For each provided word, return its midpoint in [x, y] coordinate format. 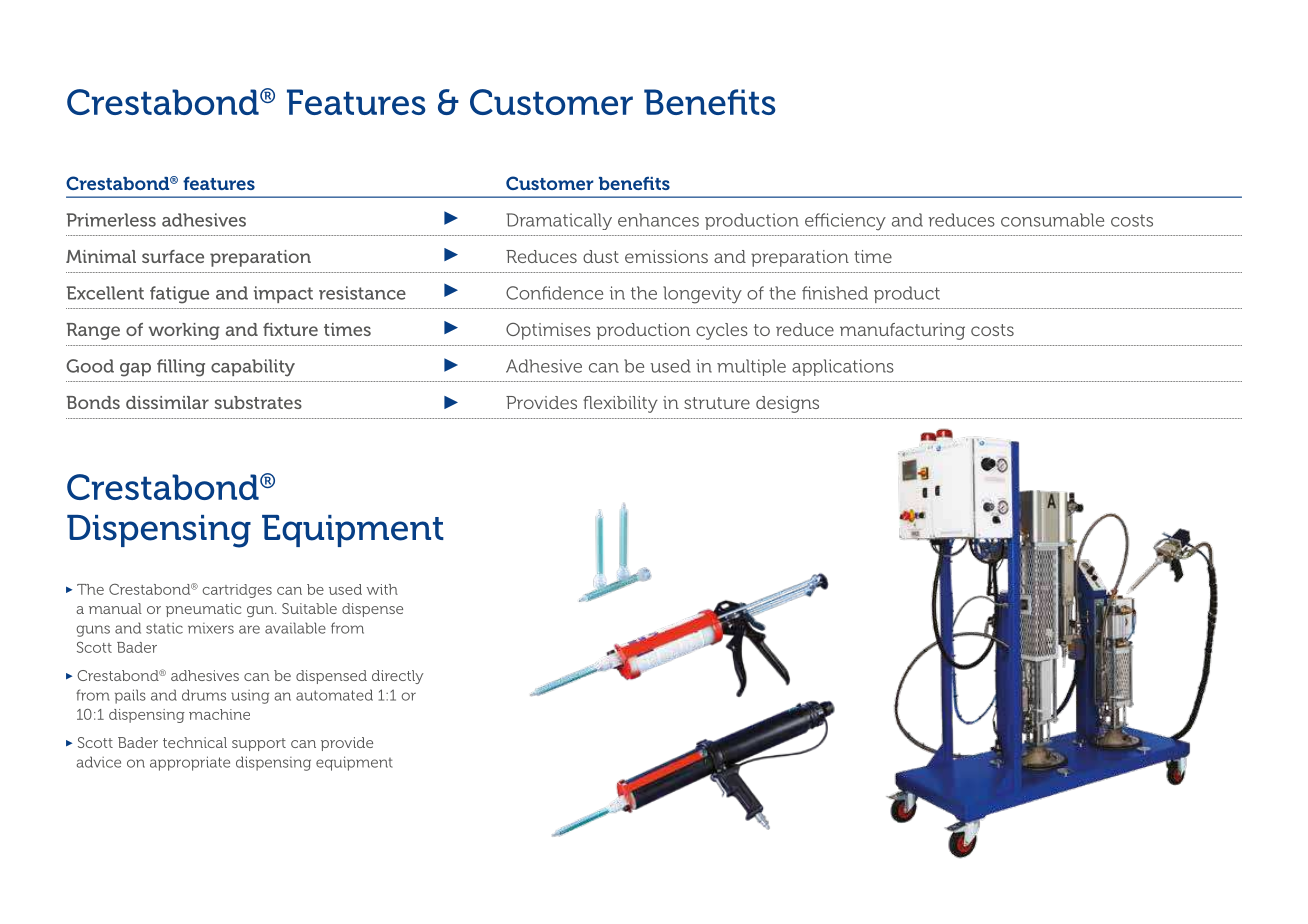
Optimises [548, 331]
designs [787, 404]
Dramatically [559, 221]
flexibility [620, 404]
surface [173, 256]
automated [334, 695]
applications [843, 367]
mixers [211, 628]
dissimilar [167, 402]
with [382, 589]
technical [195, 742]
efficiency [845, 222]
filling [181, 368]
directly [398, 677]
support [259, 744]
